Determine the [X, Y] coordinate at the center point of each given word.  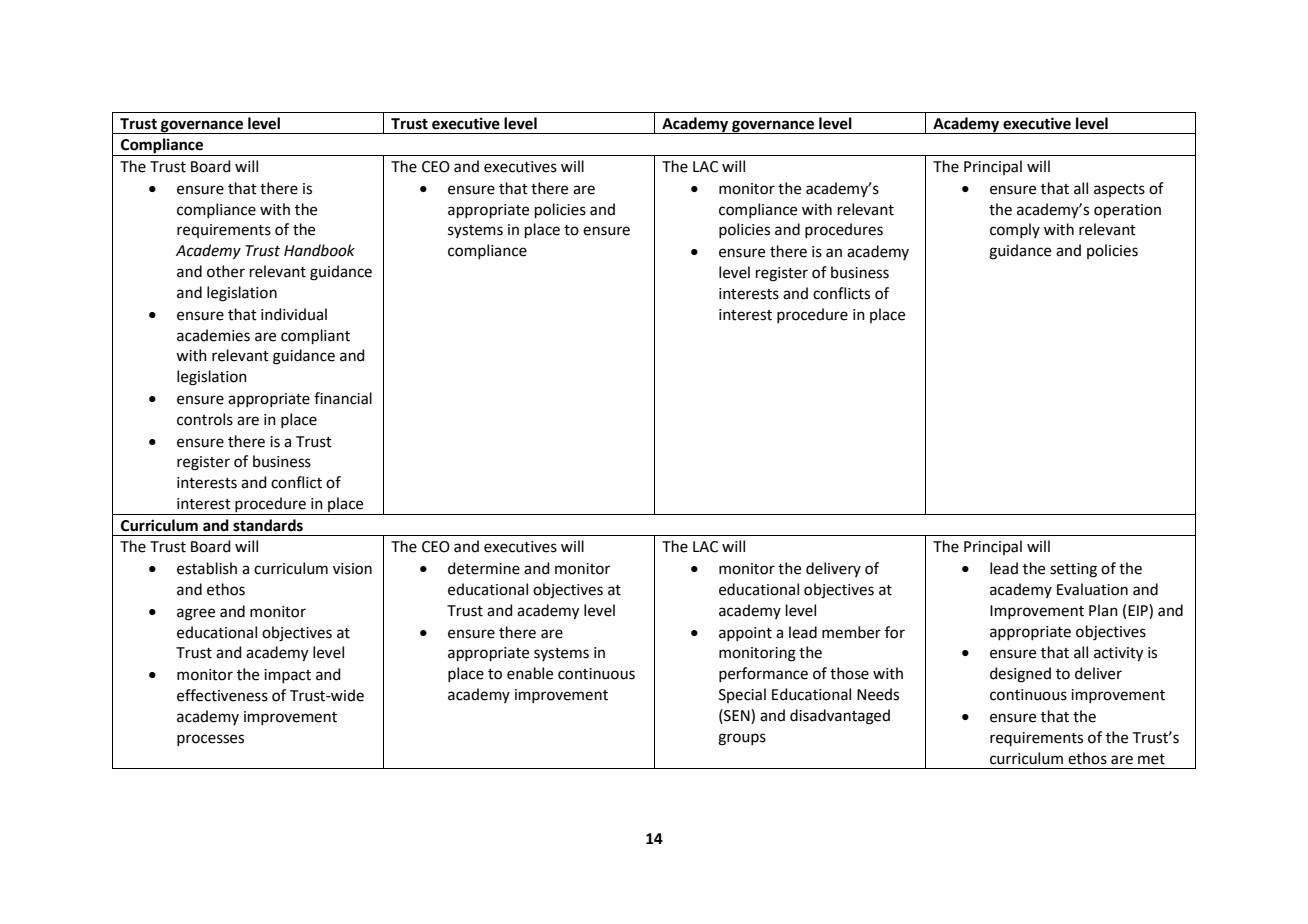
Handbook [319, 250]
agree [196, 614]
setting [1073, 570]
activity [1118, 654]
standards [268, 525]
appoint [745, 634]
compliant [315, 336]
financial [343, 398]
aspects [1119, 190]
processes [210, 740]
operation [1127, 211]
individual [294, 314]
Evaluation [1092, 589]
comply [1015, 230]
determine [484, 568]
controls [205, 419]
